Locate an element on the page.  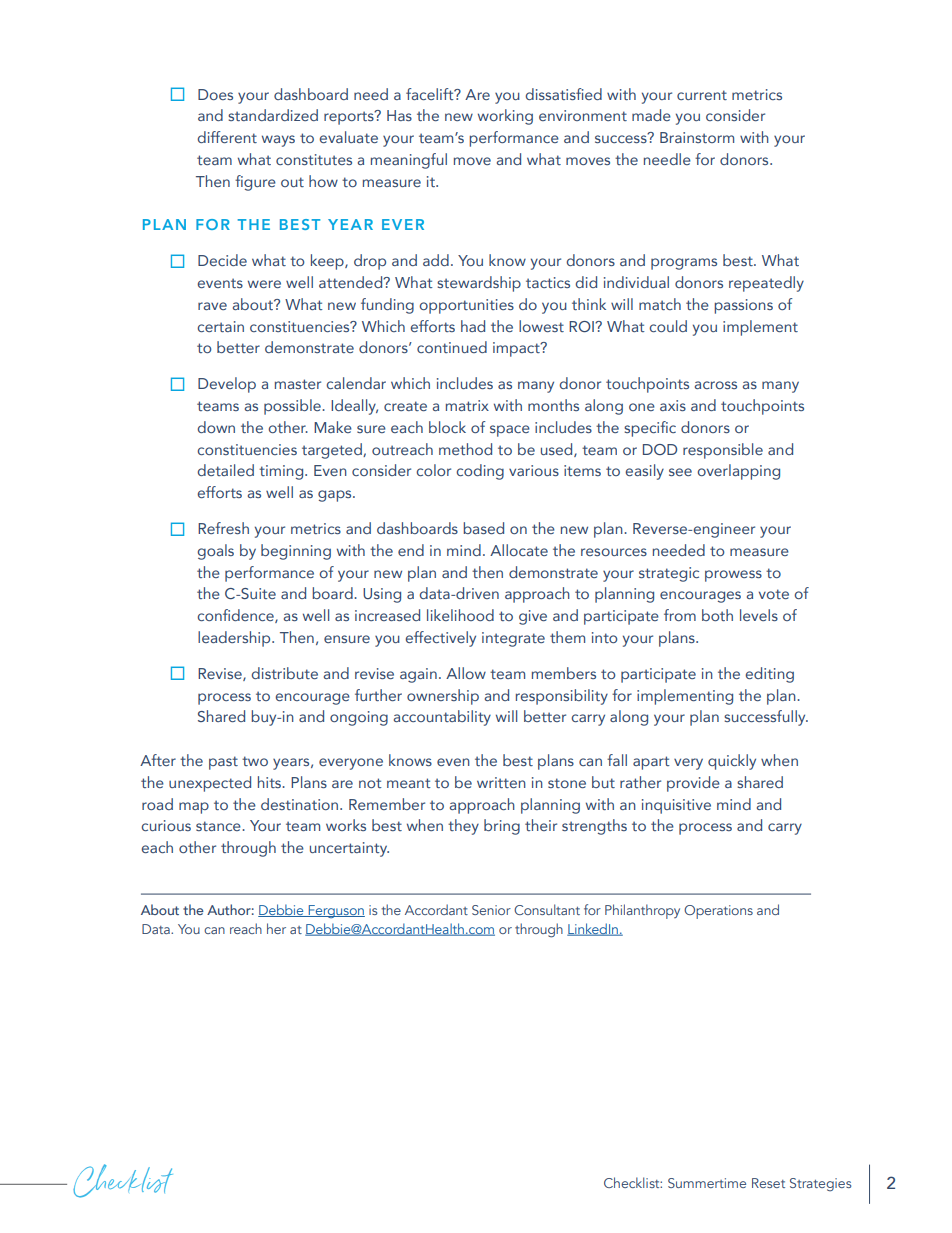
Reset is located at coordinates (768, 1183).
